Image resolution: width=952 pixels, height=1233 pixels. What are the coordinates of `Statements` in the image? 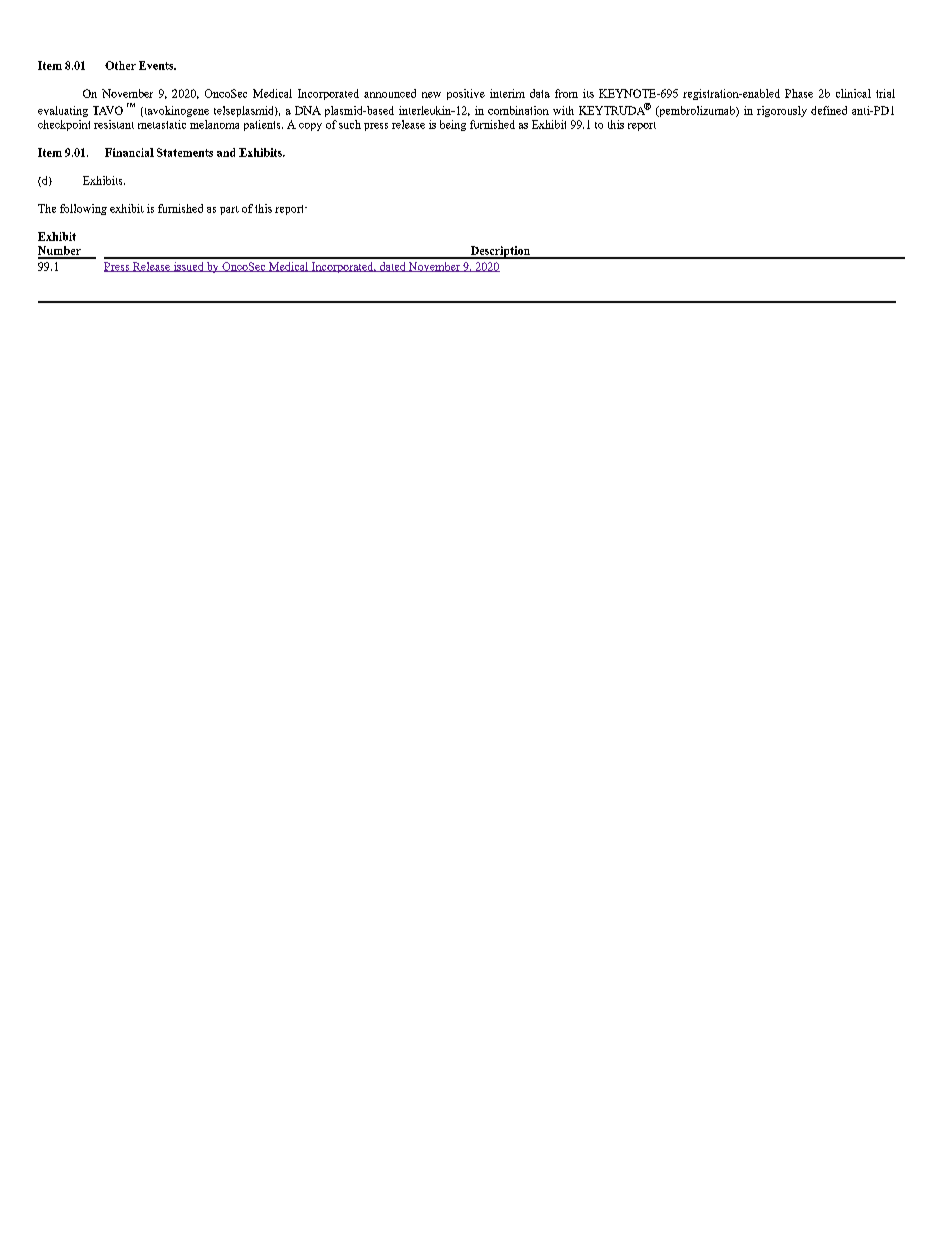 It's located at (185, 152).
